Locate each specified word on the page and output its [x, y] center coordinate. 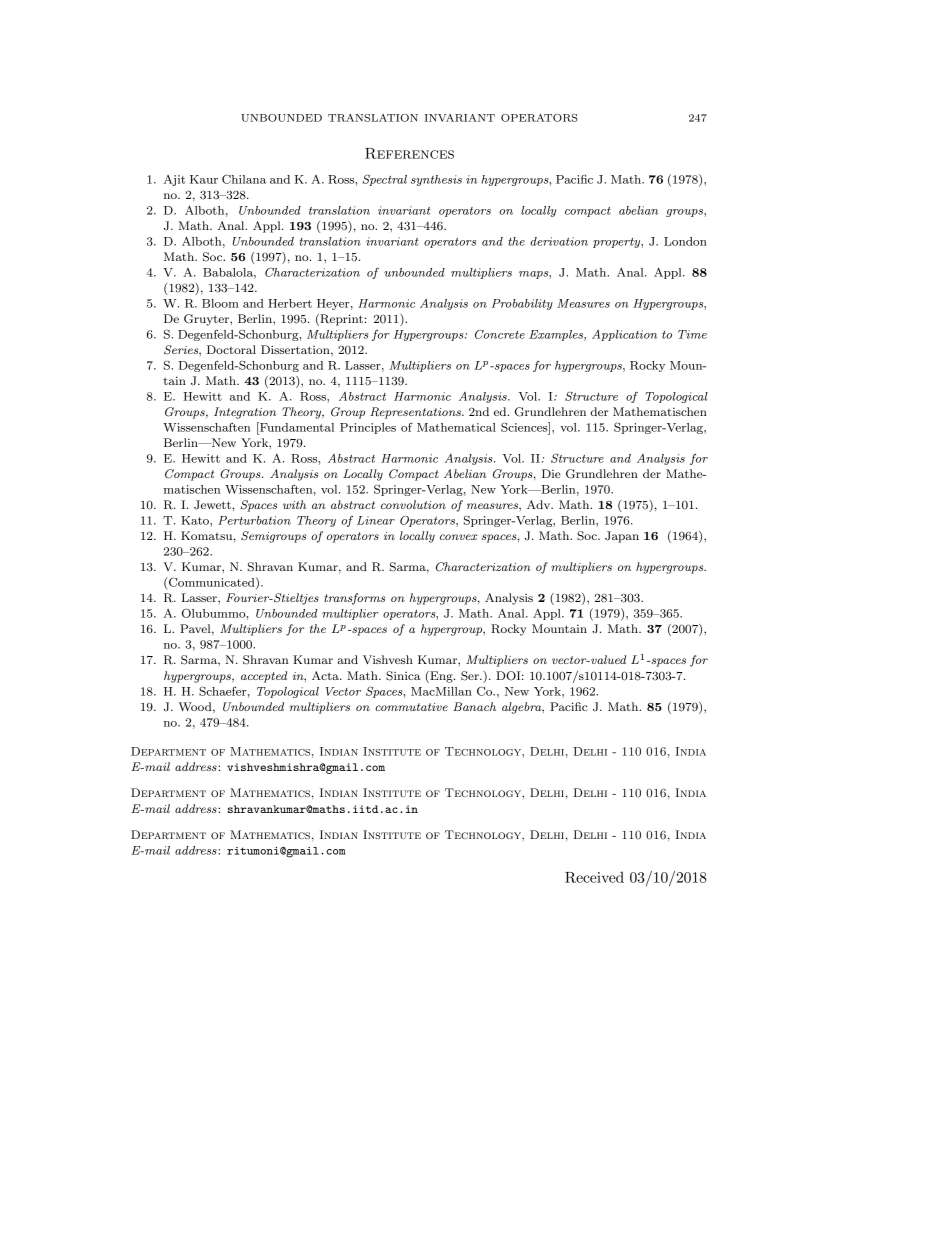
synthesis [436, 180]
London [685, 241]
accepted [264, 677]
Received [594, 877]
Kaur [204, 179]
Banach [474, 706]
